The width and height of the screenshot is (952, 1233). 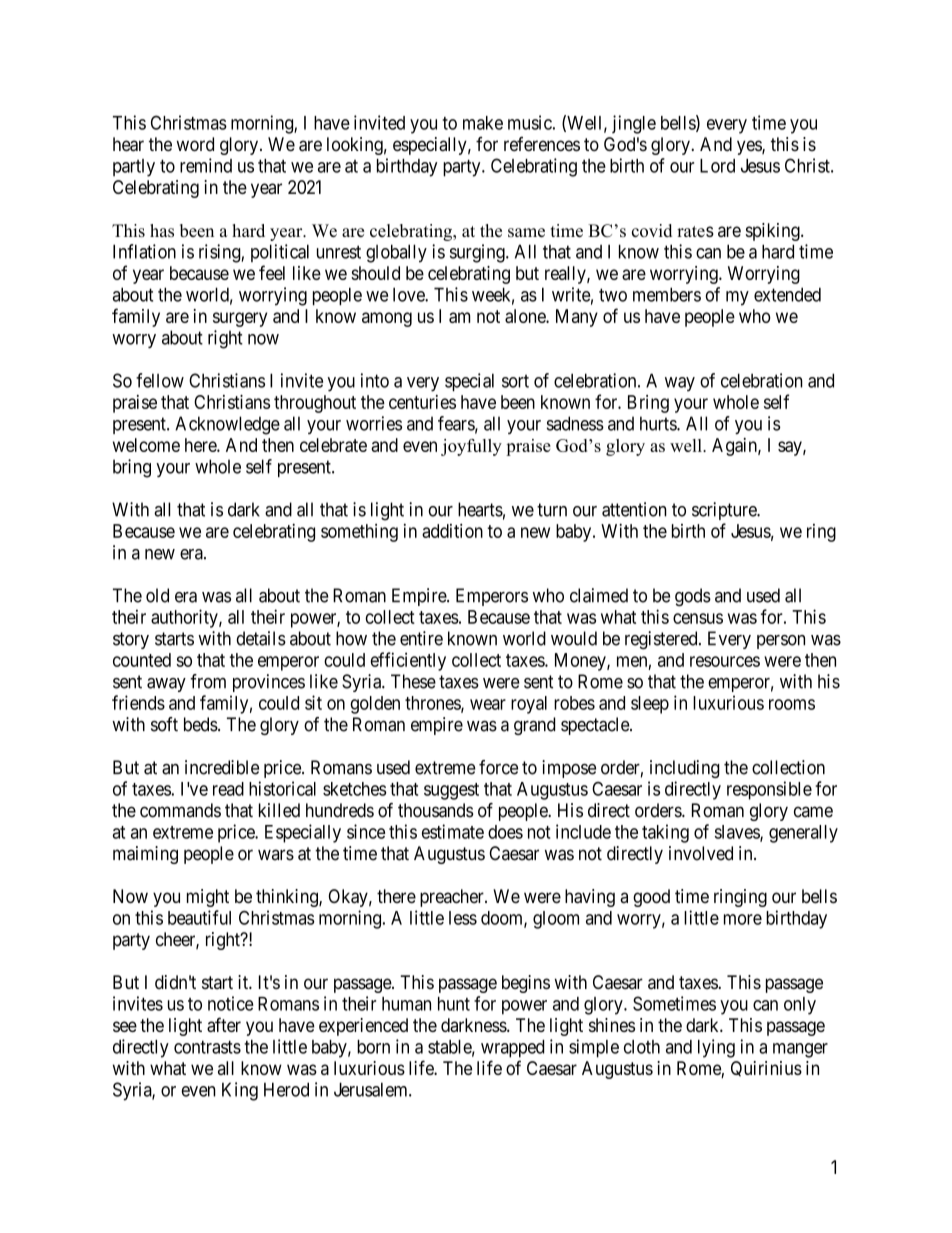 What do you see at coordinates (207, 1047) in the screenshot?
I see `contrasts` at bounding box center [207, 1047].
